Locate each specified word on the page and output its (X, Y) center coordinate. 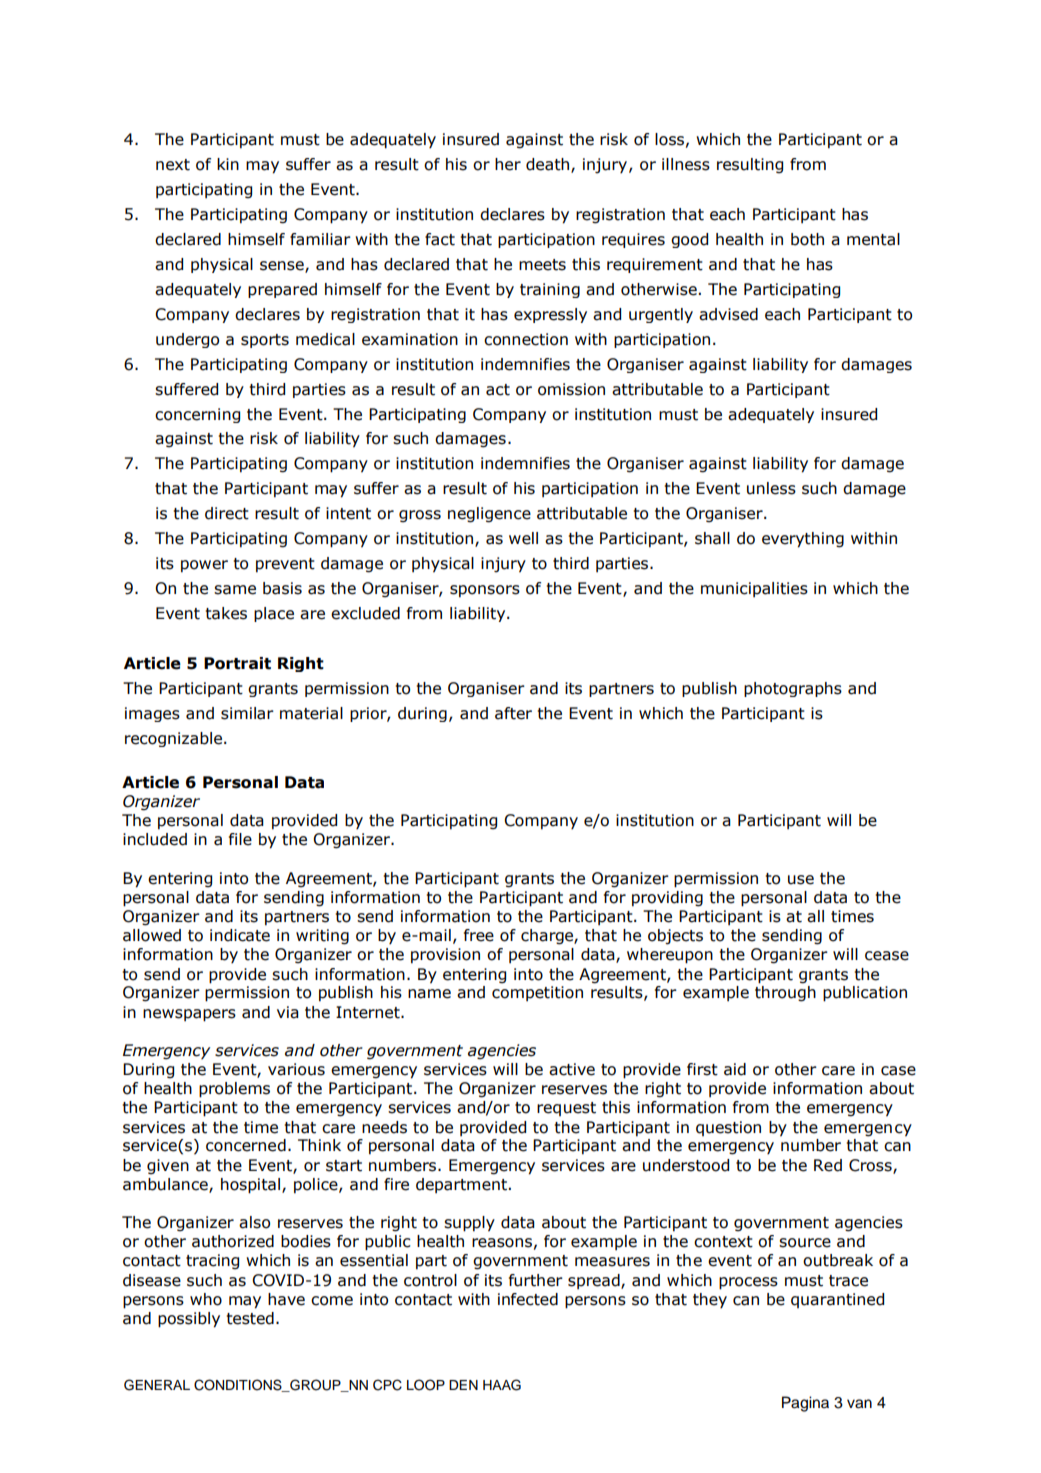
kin (228, 164)
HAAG (502, 1385)
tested (250, 1318)
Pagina (805, 1404)
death (549, 165)
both (807, 239)
